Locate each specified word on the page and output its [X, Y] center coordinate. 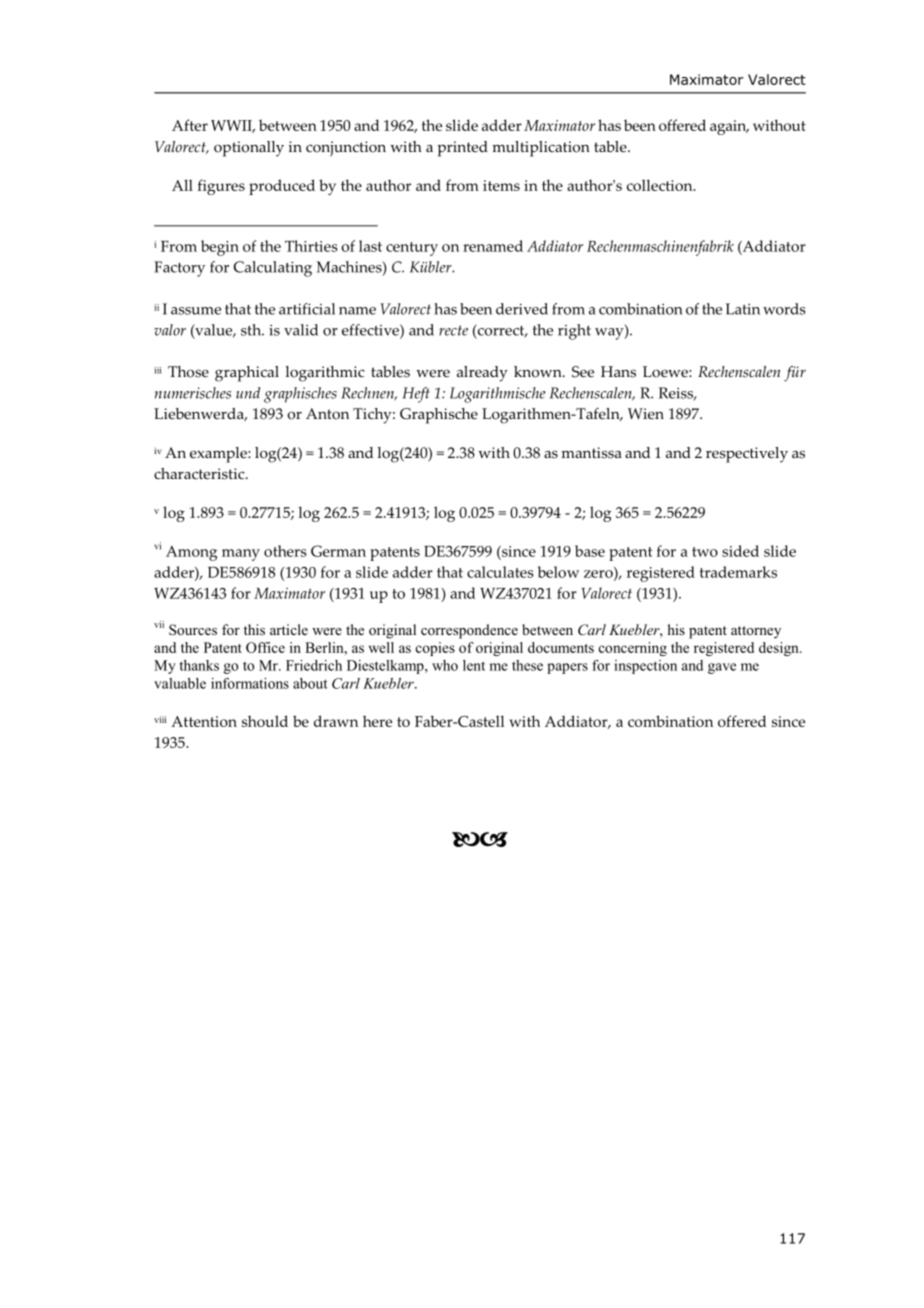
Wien [646, 414]
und [248, 393]
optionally [249, 149]
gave [722, 668]
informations [250, 683]
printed [462, 149]
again [729, 127]
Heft [416, 395]
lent [474, 665]
